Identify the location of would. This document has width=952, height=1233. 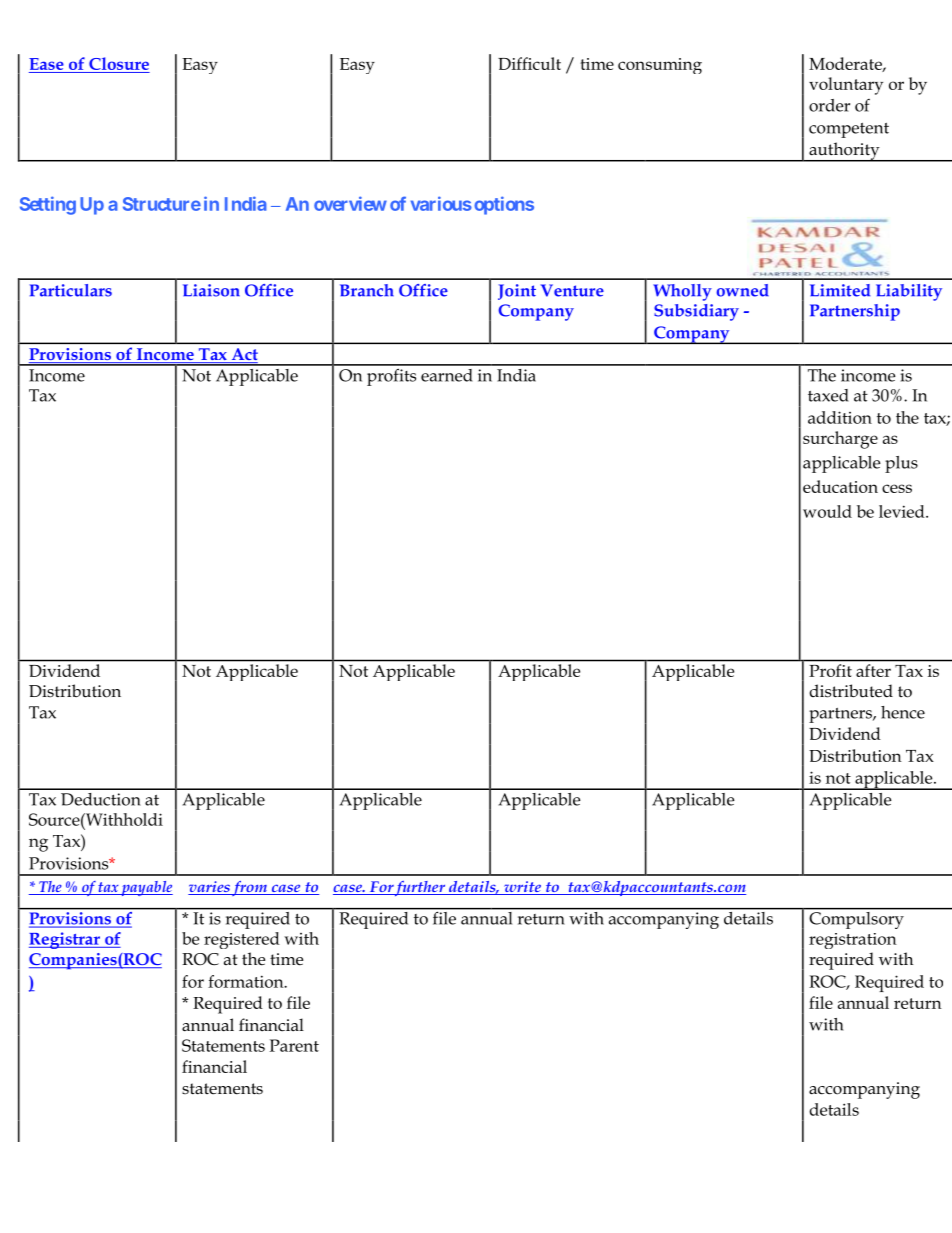
(827, 511).
